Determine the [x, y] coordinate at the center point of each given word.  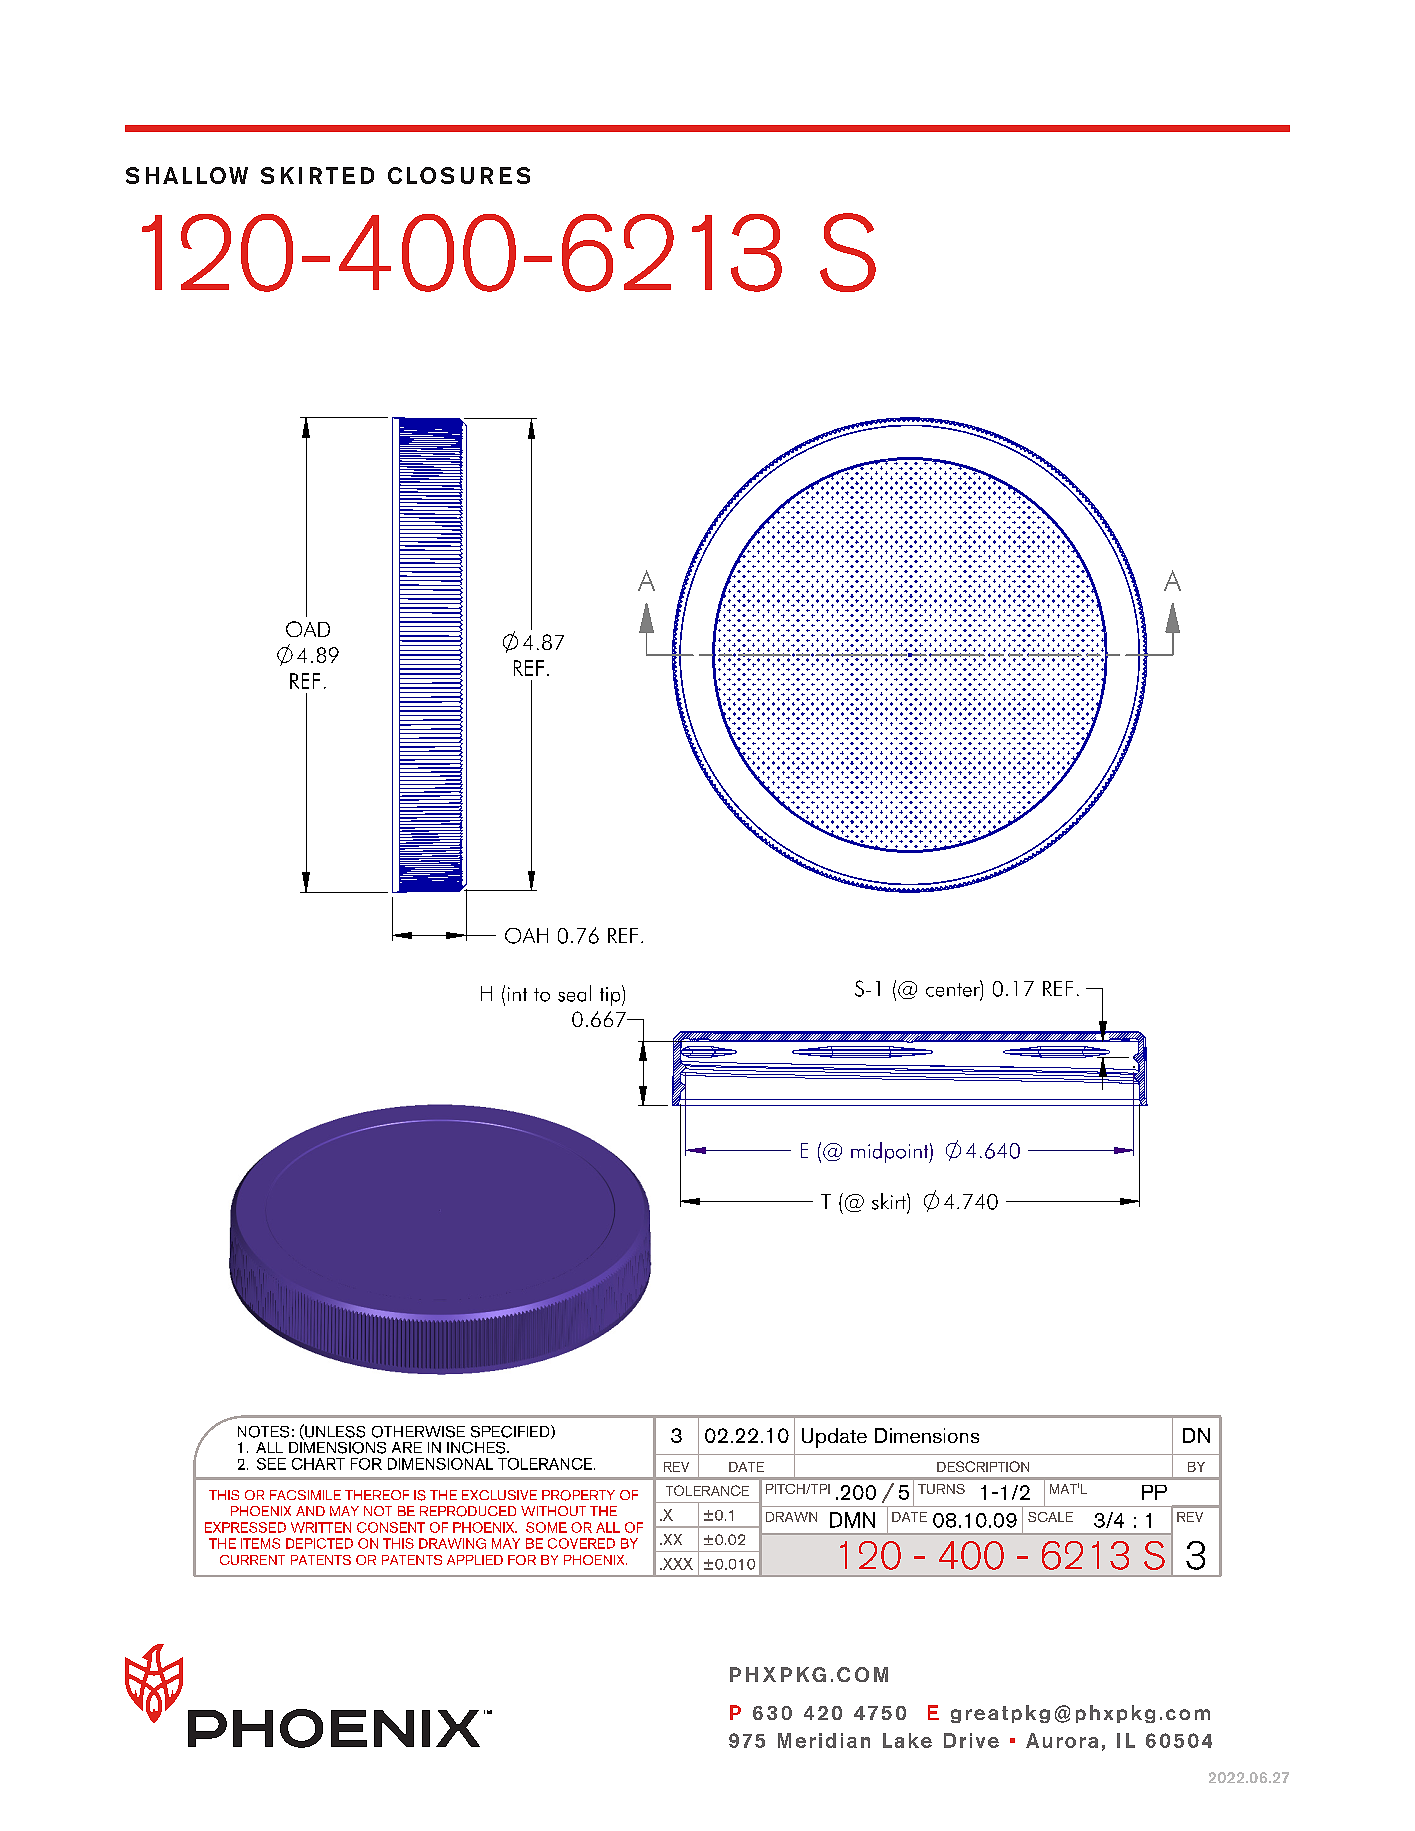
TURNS [941, 1489]
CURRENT [252, 1560]
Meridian [824, 1740]
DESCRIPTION [983, 1466]
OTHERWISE [418, 1432]
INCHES [477, 1448]
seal [574, 993]
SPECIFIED [511, 1432]
